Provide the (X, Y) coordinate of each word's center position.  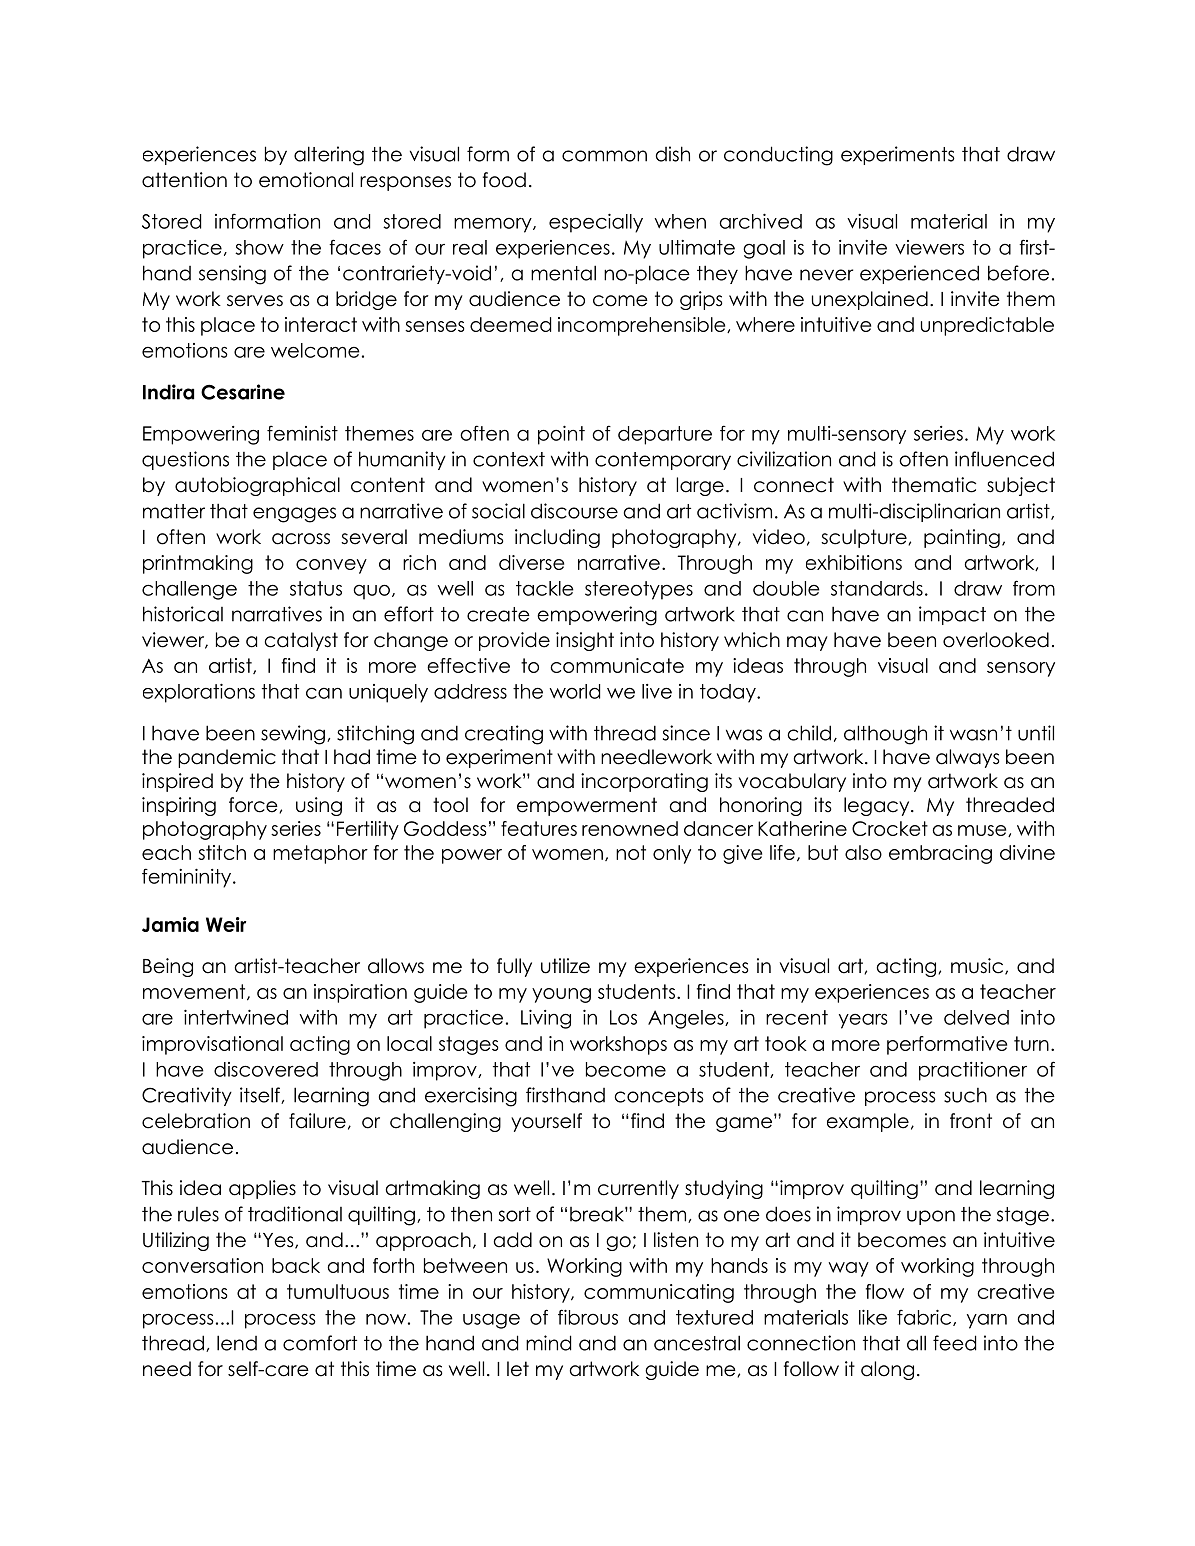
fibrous (588, 1317)
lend (237, 1343)
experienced (919, 274)
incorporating (644, 782)
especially (596, 223)
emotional (306, 180)
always (968, 758)
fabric (925, 1317)
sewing (293, 735)
